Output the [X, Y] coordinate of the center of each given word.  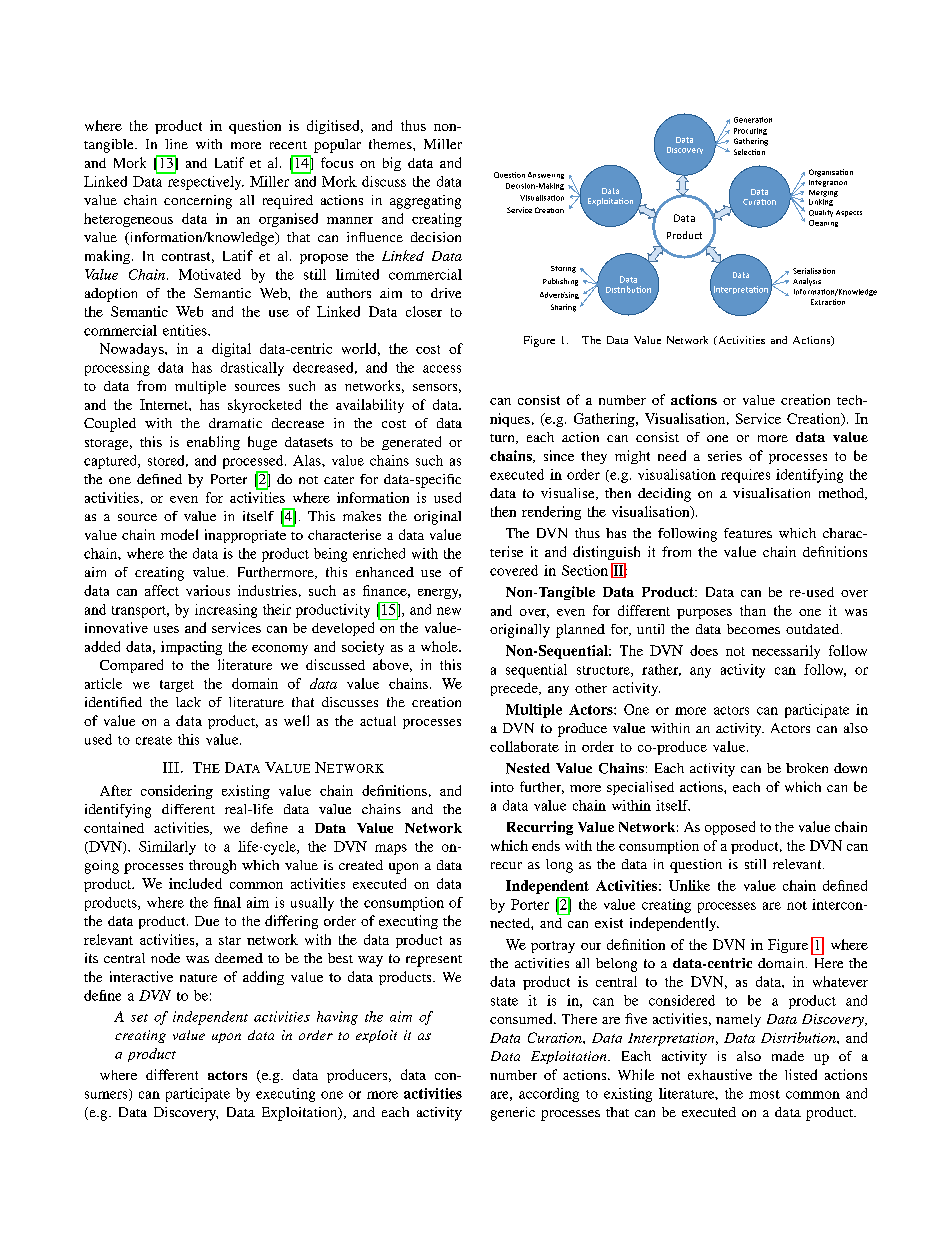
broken [807, 768]
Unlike [689, 885]
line [176, 144]
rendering [551, 513]
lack [188, 702]
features [748, 533]
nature [198, 978]
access [442, 369]
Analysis [807, 282]
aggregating [425, 202]
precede [515, 689]
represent [434, 961]
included [195, 883]
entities [186, 330]
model [179, 534]
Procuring [750, 131]
